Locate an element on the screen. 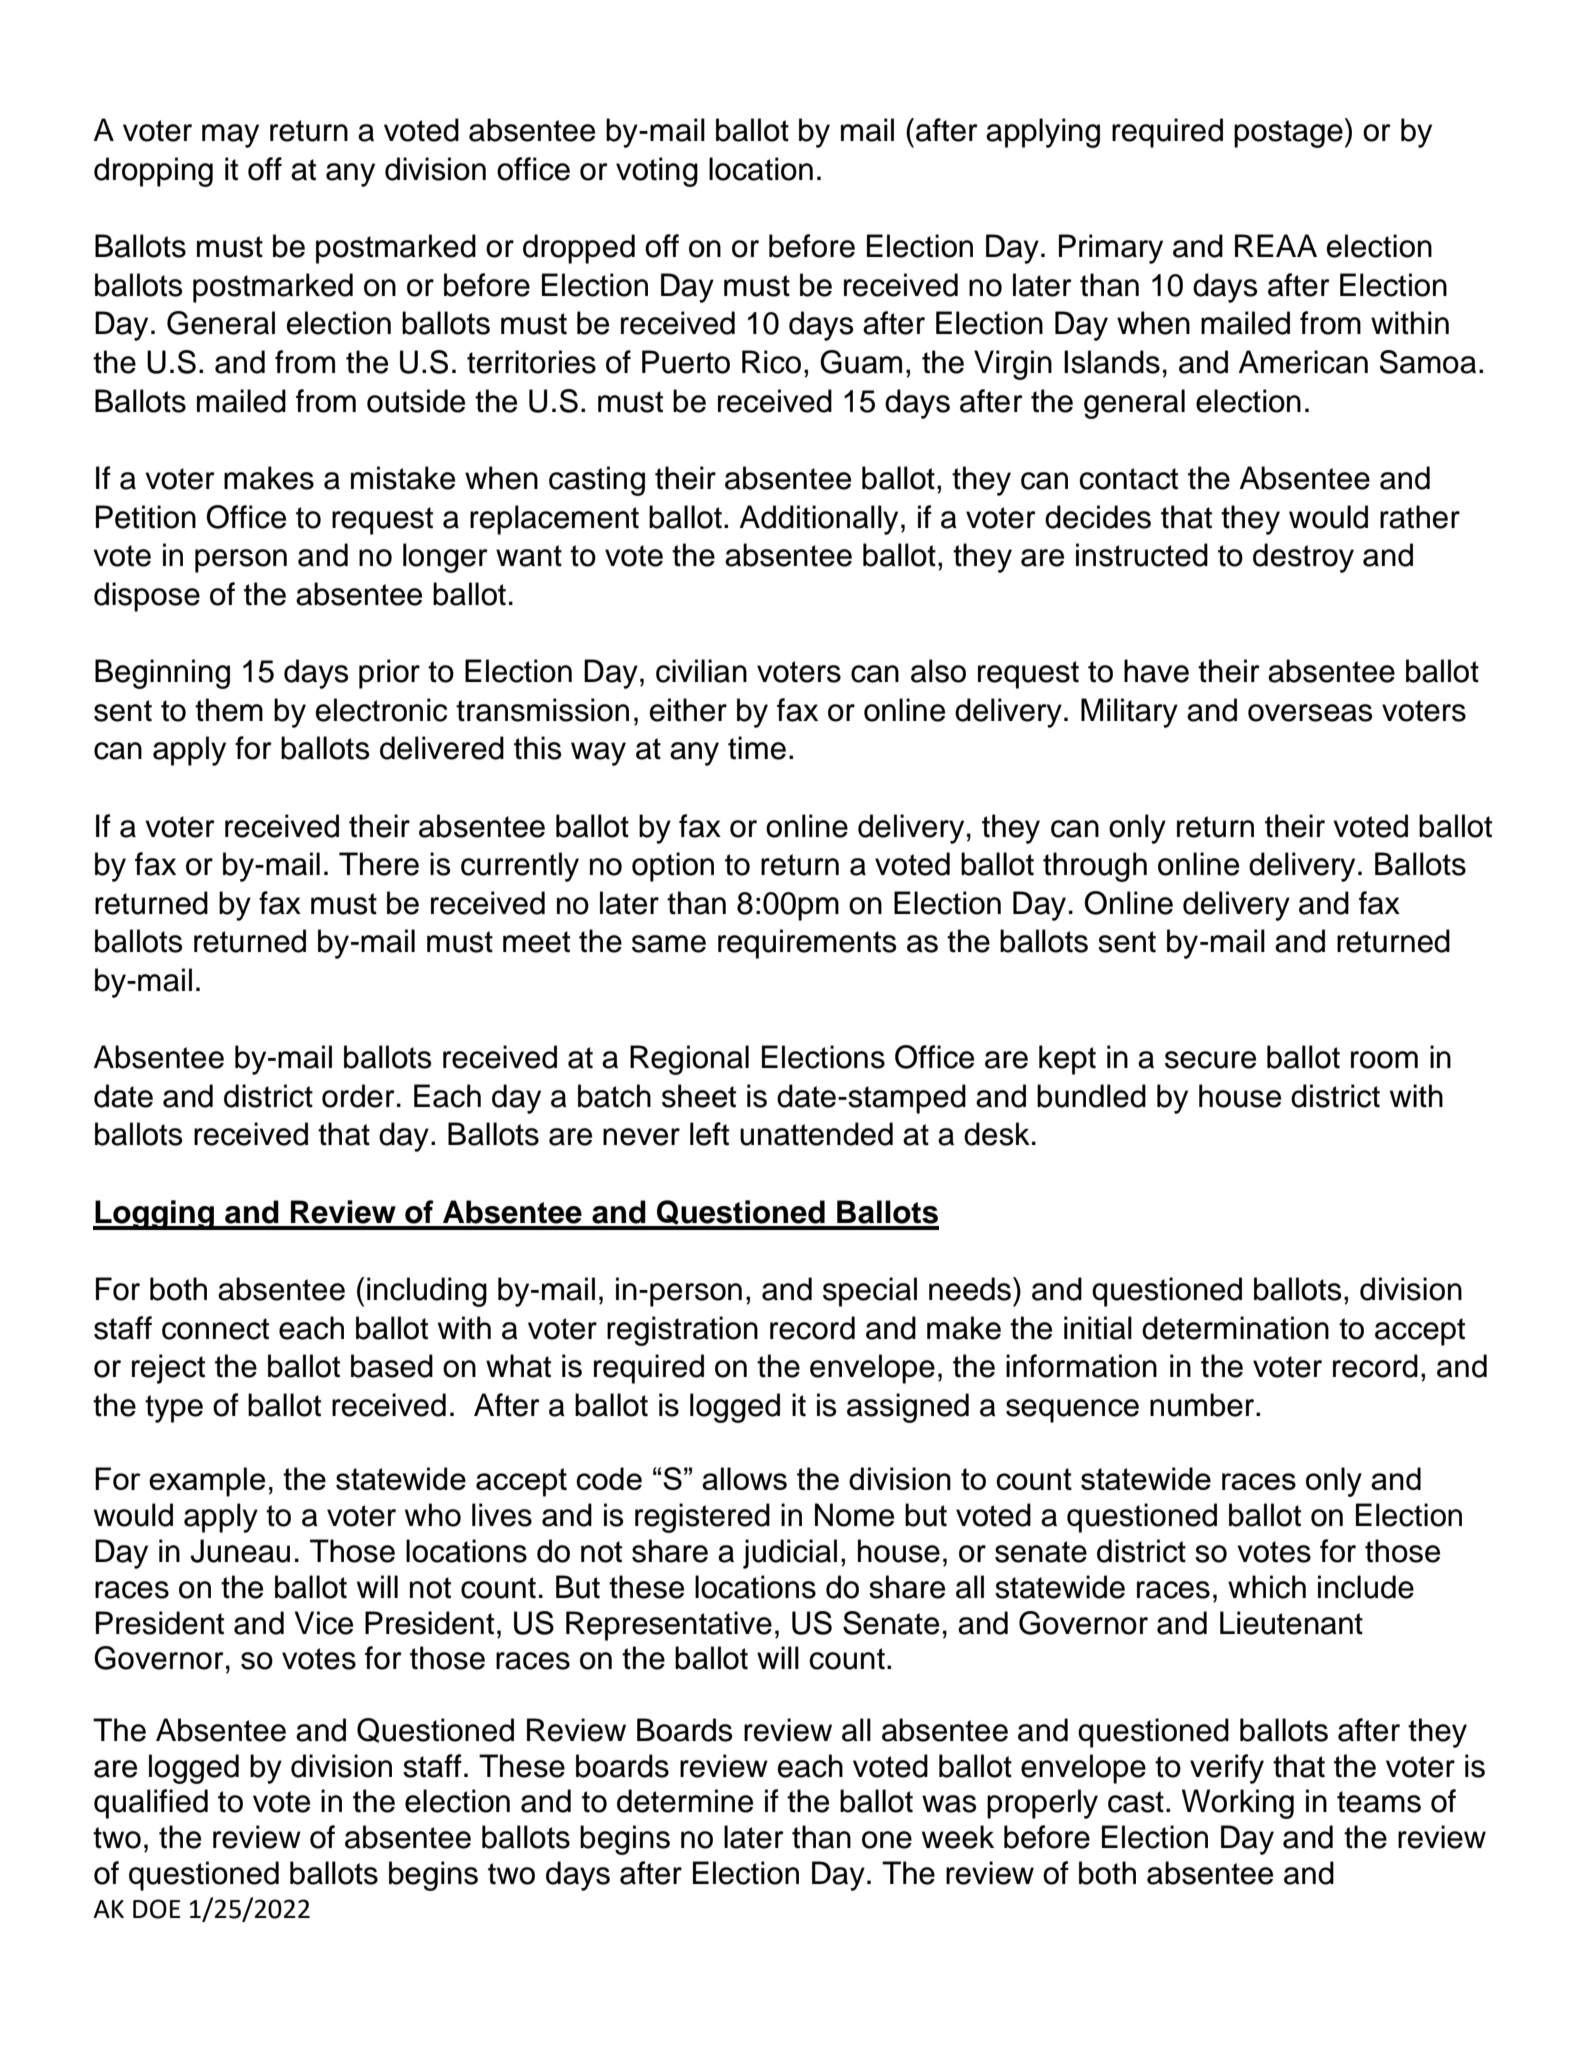 The height and width of the screenshot is (2054, 1587). special is located at coordinates (870, 1292).
